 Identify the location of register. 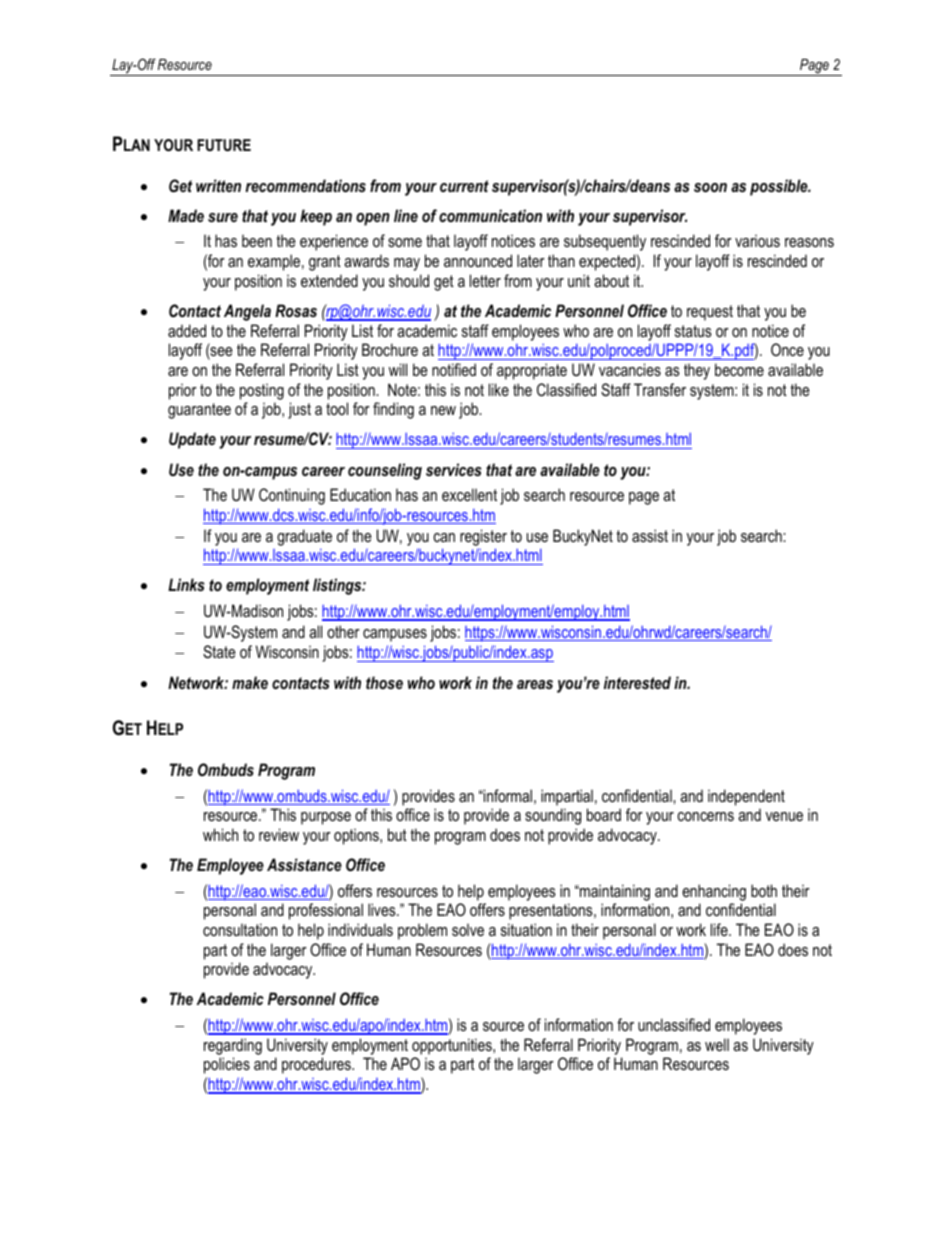
(483, 537).
